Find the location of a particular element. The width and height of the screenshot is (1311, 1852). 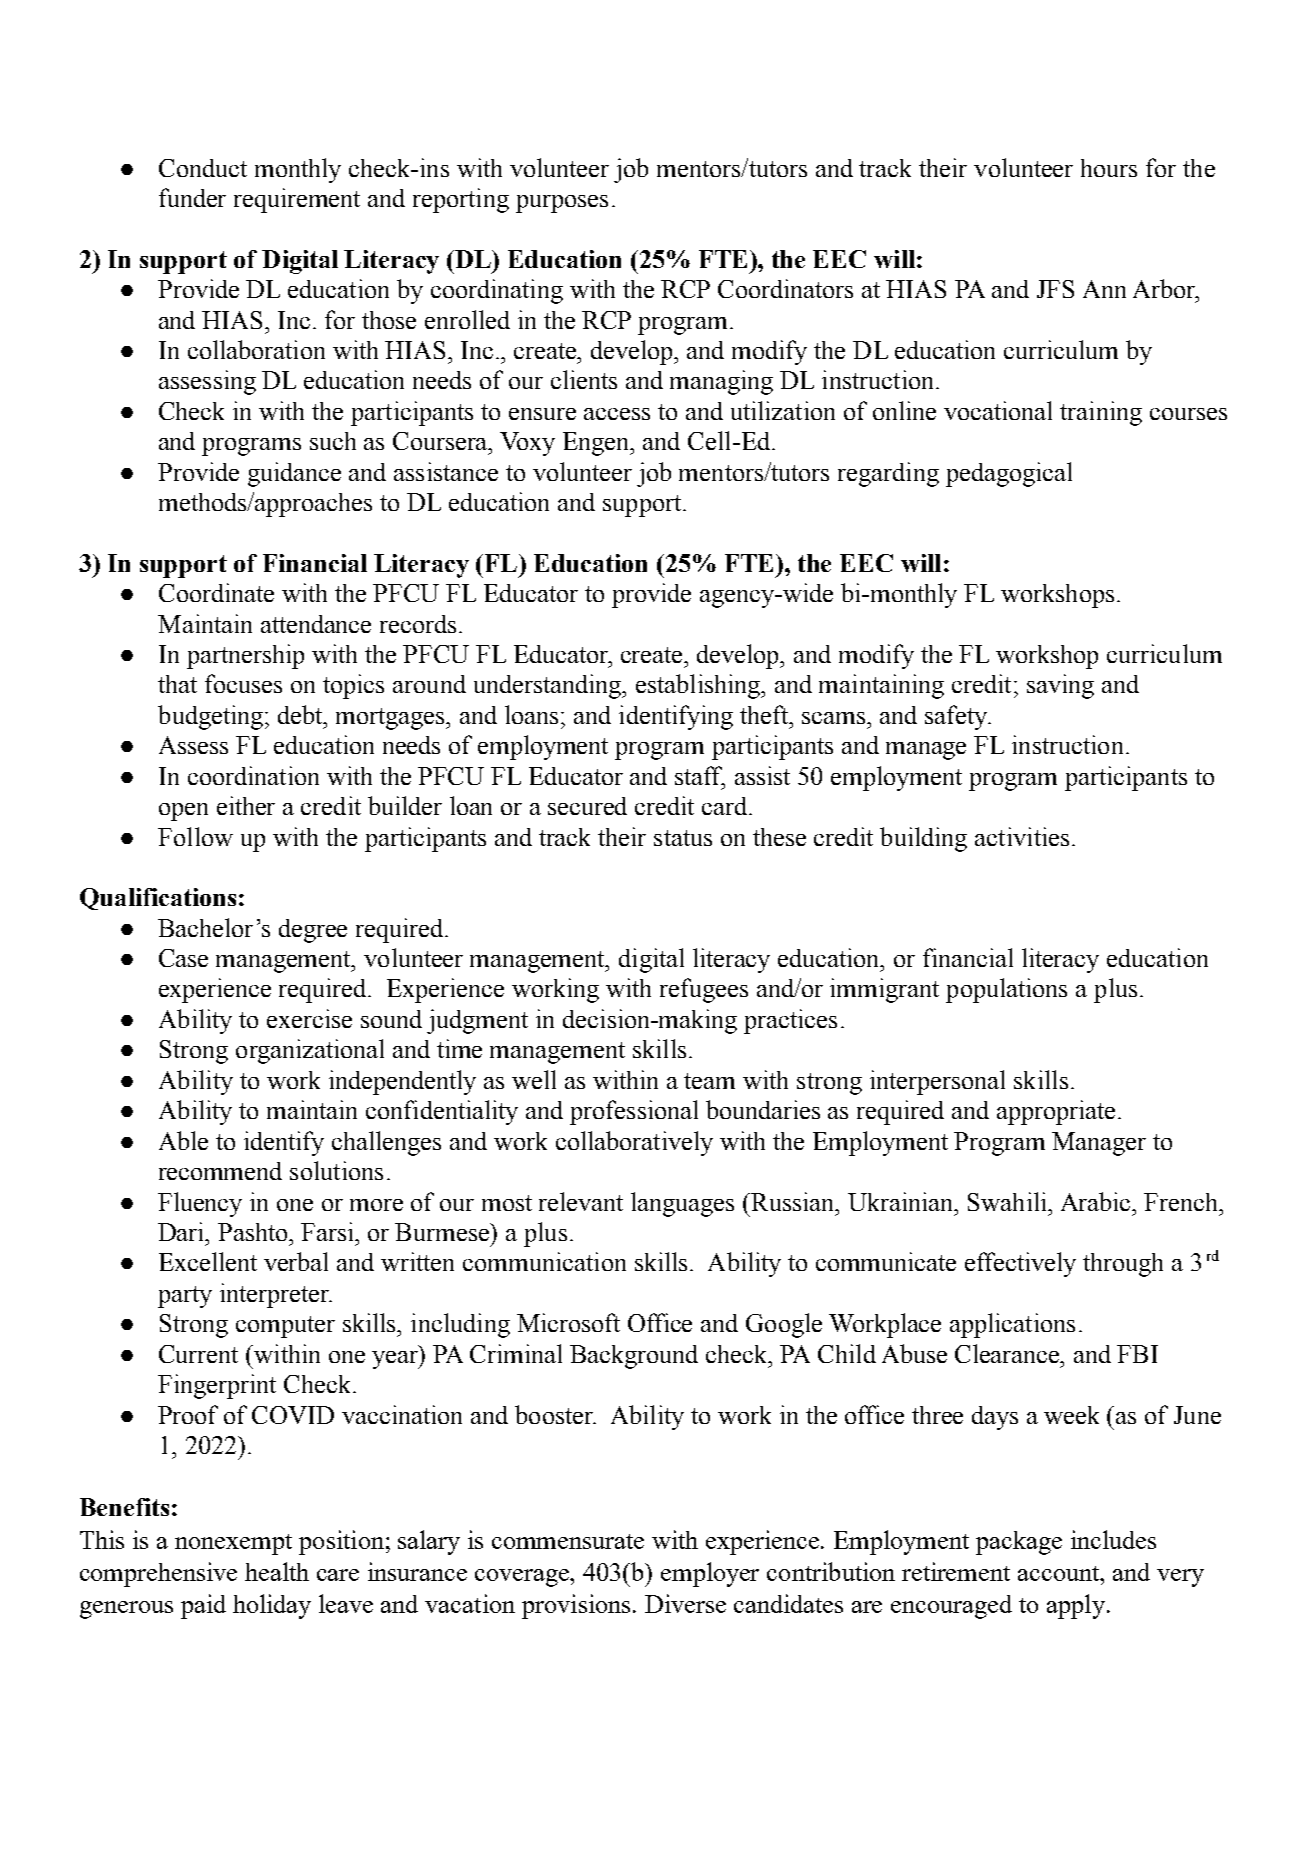

staff is located at coordinates (700, 776).
